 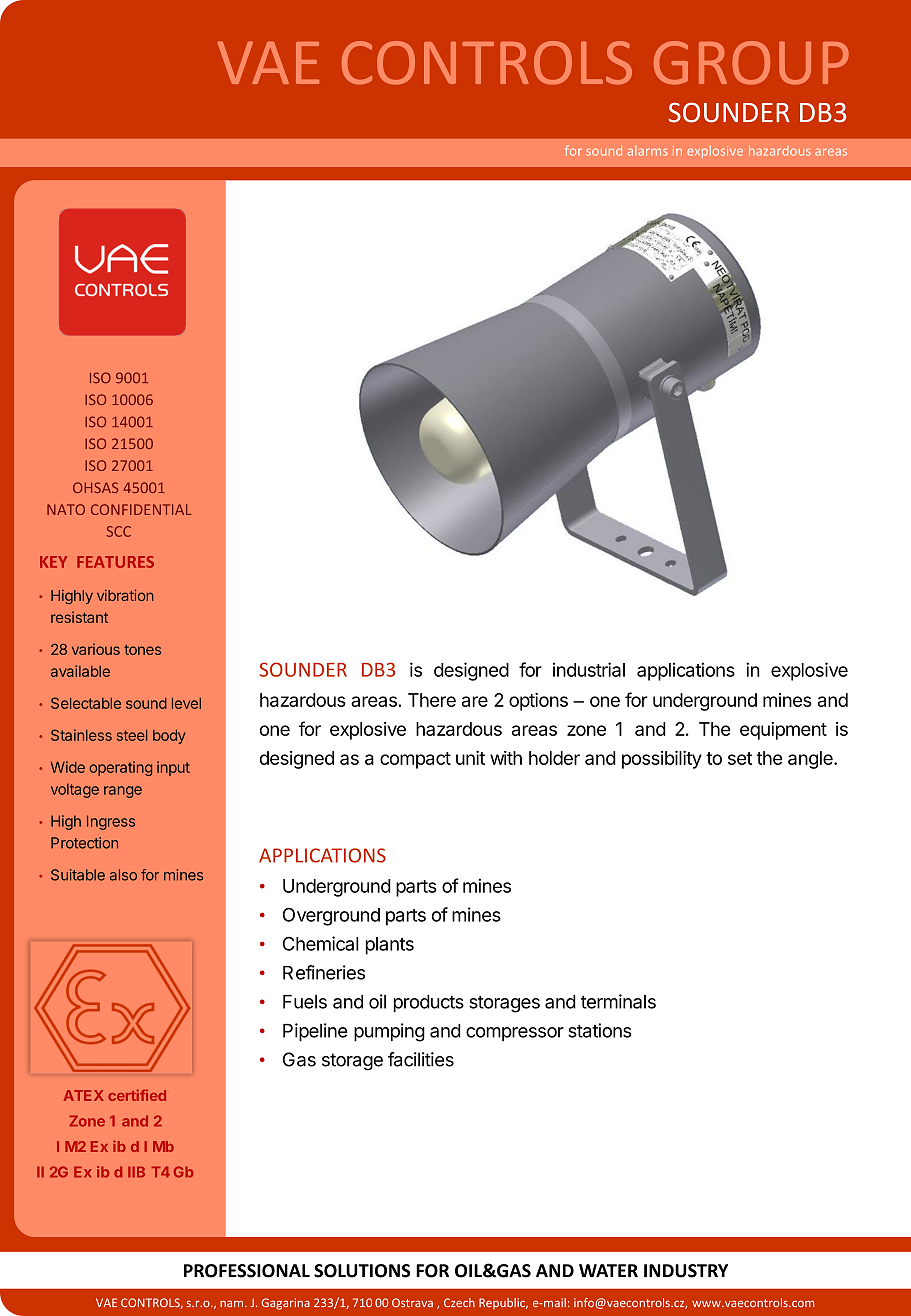 I want to click on alarms, so click(x=648, y=151).
